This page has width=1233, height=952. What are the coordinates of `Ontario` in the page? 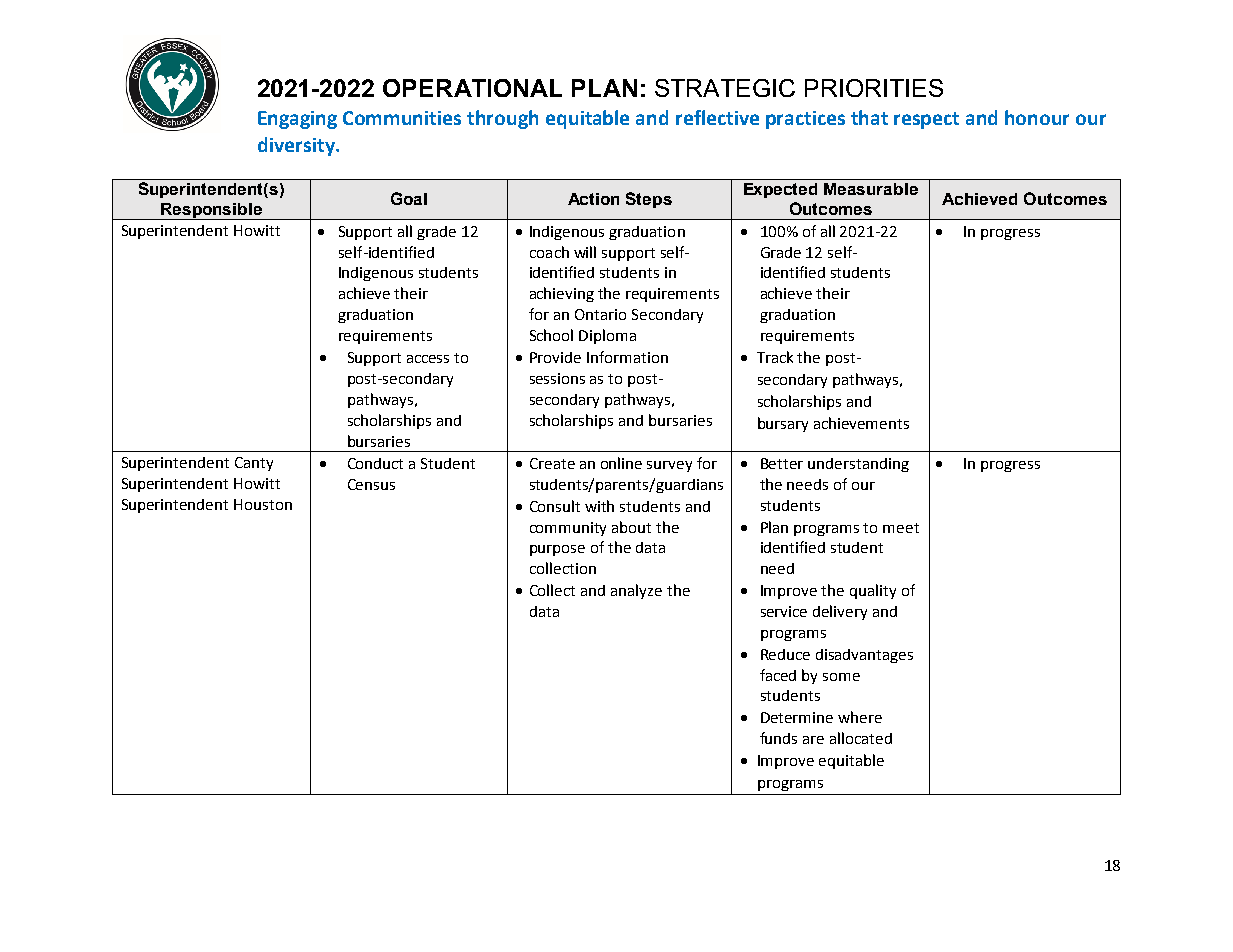 It's located at (600, 314).
